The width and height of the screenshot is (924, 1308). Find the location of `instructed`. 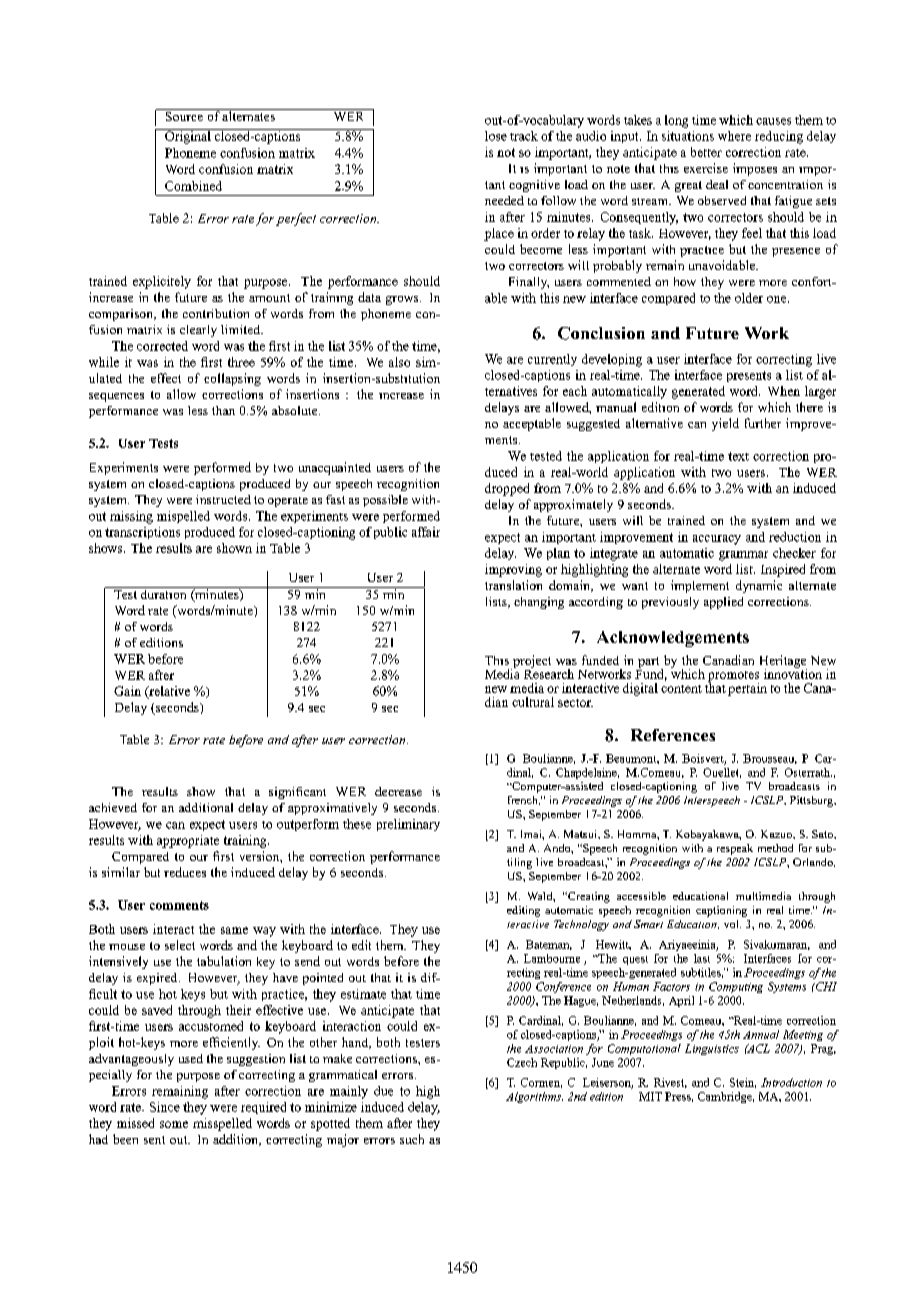

instructed is located at coordinates (223, 499).
